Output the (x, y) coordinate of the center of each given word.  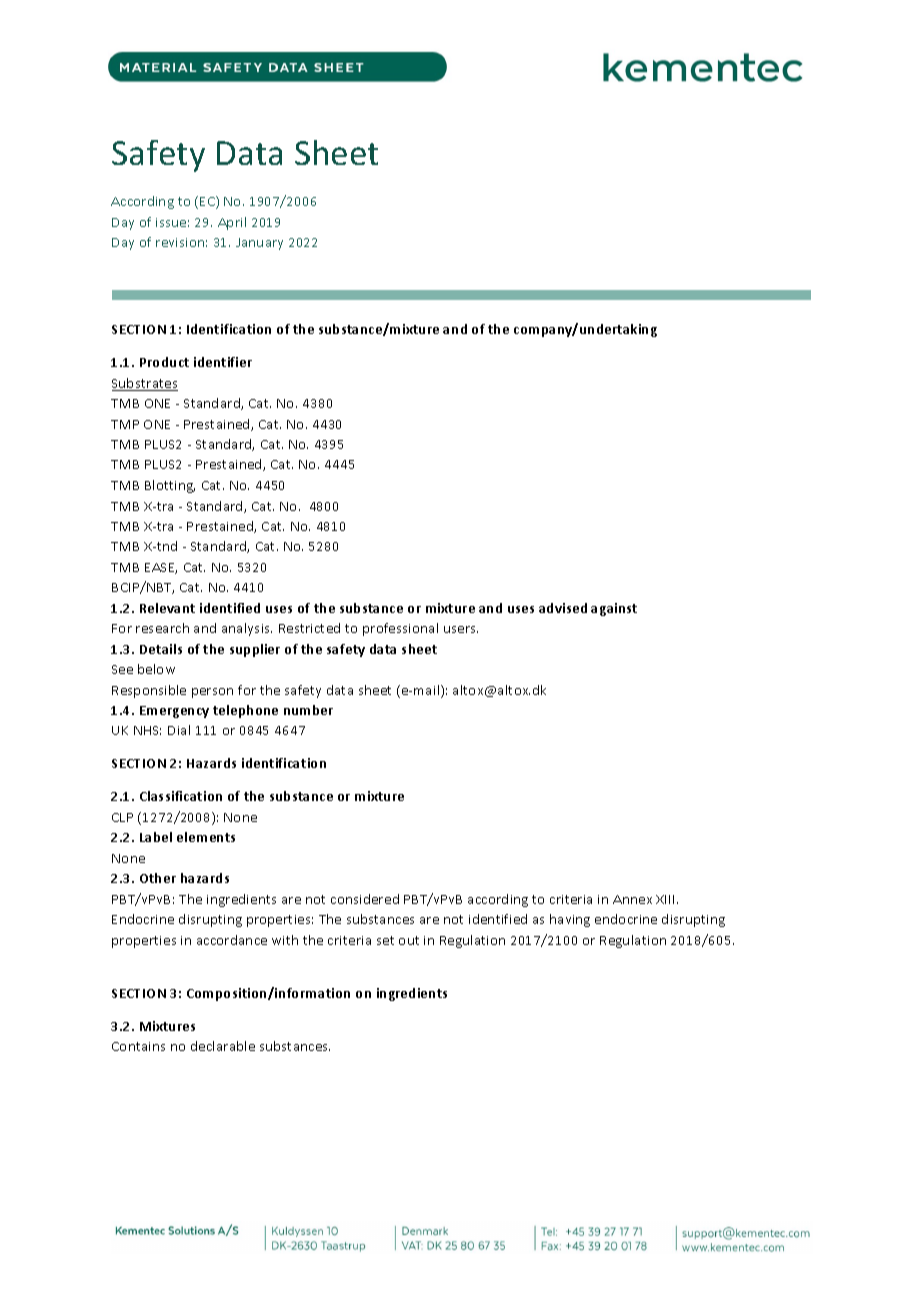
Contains (138, 1046)
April (232, 223)
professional (400, 629)
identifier (223, 362)
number (308, 710)
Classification (181, 796)
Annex (632, 899)
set (385, 940)
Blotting (170, 486)
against (614, 609)
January (259, 244)
